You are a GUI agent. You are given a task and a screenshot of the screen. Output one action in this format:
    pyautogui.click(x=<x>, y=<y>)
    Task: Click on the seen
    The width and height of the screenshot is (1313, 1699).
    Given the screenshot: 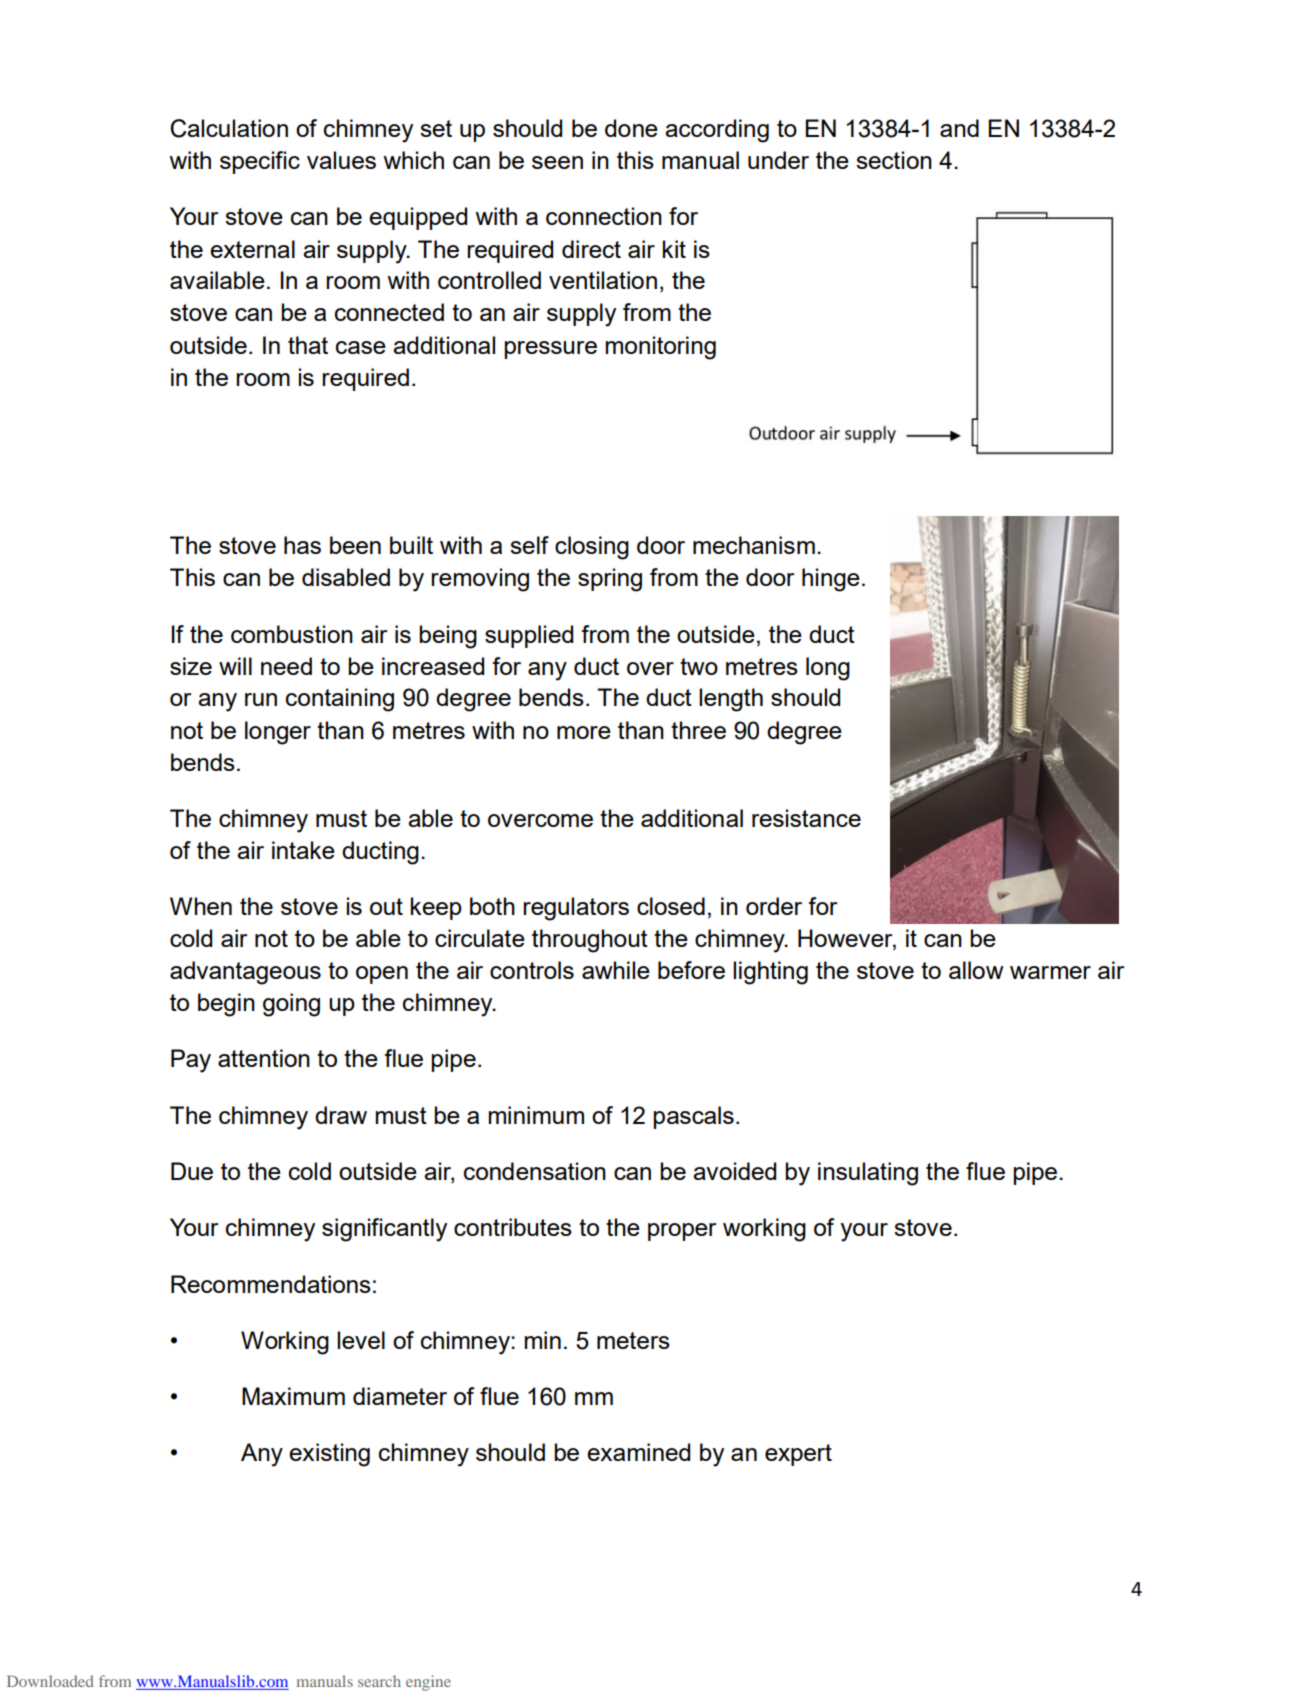 What is the action you would take?
    pyautogui.click(x=557, y=162)
